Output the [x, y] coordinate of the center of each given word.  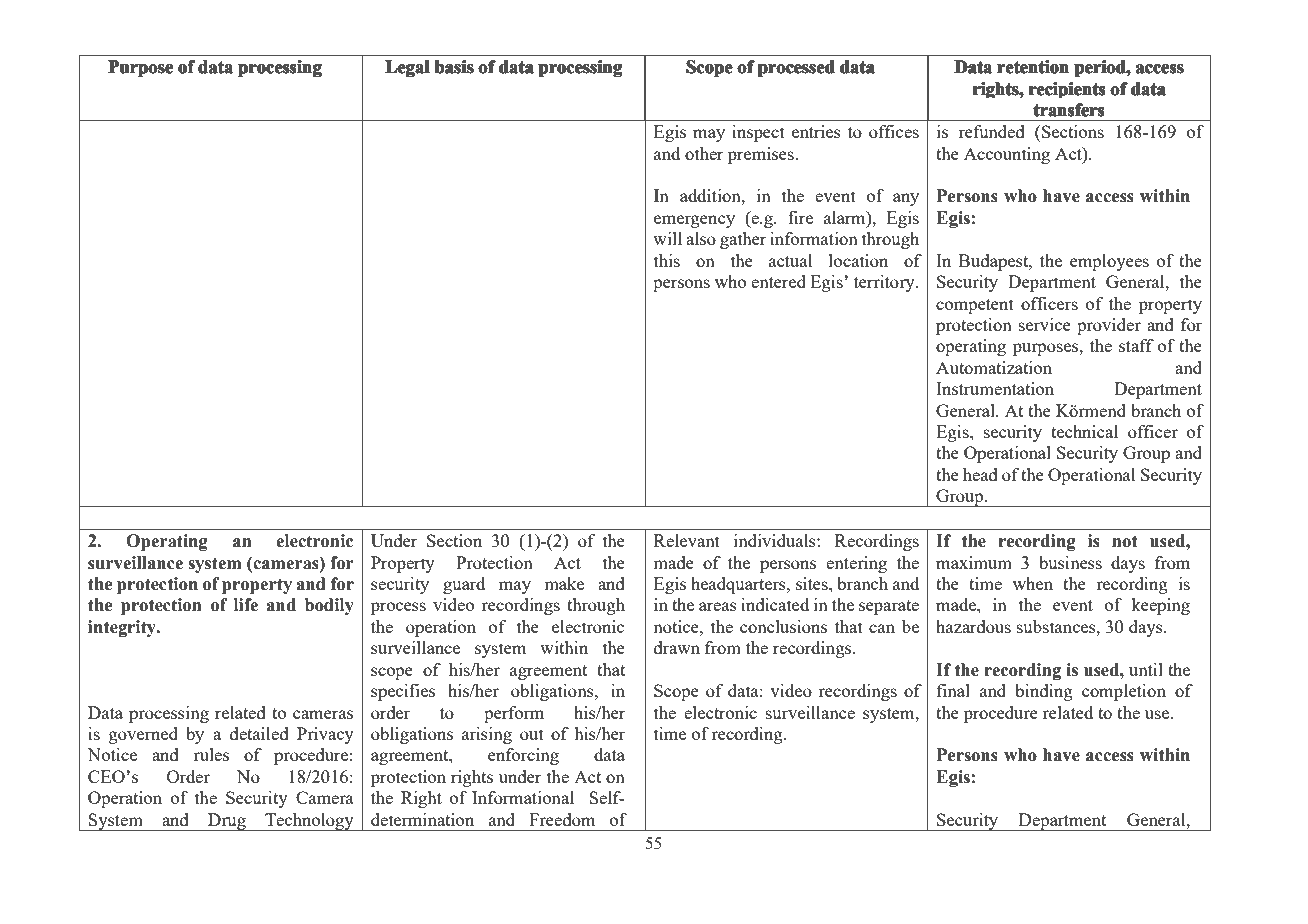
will [667, 238]
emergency [694, 221]
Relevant [687, 540]
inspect [758, 133]
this [667, 260]
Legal [407, 68]
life [246, 605]
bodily [329, 606]
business [1070, 562]
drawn [677, 647]
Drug [227, 822]
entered [778, 281]
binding [1044, 692]
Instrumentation [995, 388]
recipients [1067, 90]
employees [1109, 262]
